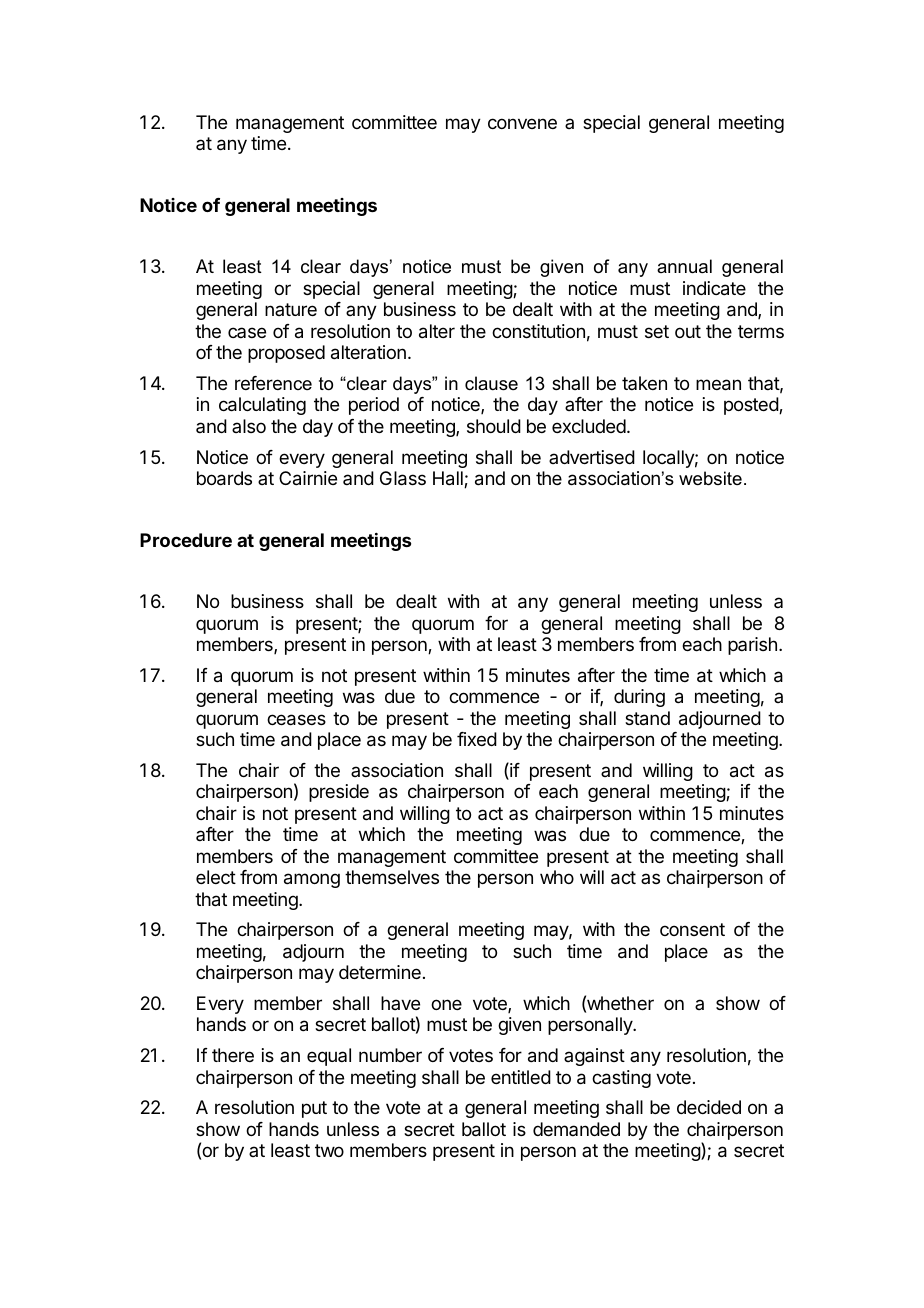 Image resolution: width=924 pixels, height=1308 pixels. I want to click on fixed, so click(477, 739).
